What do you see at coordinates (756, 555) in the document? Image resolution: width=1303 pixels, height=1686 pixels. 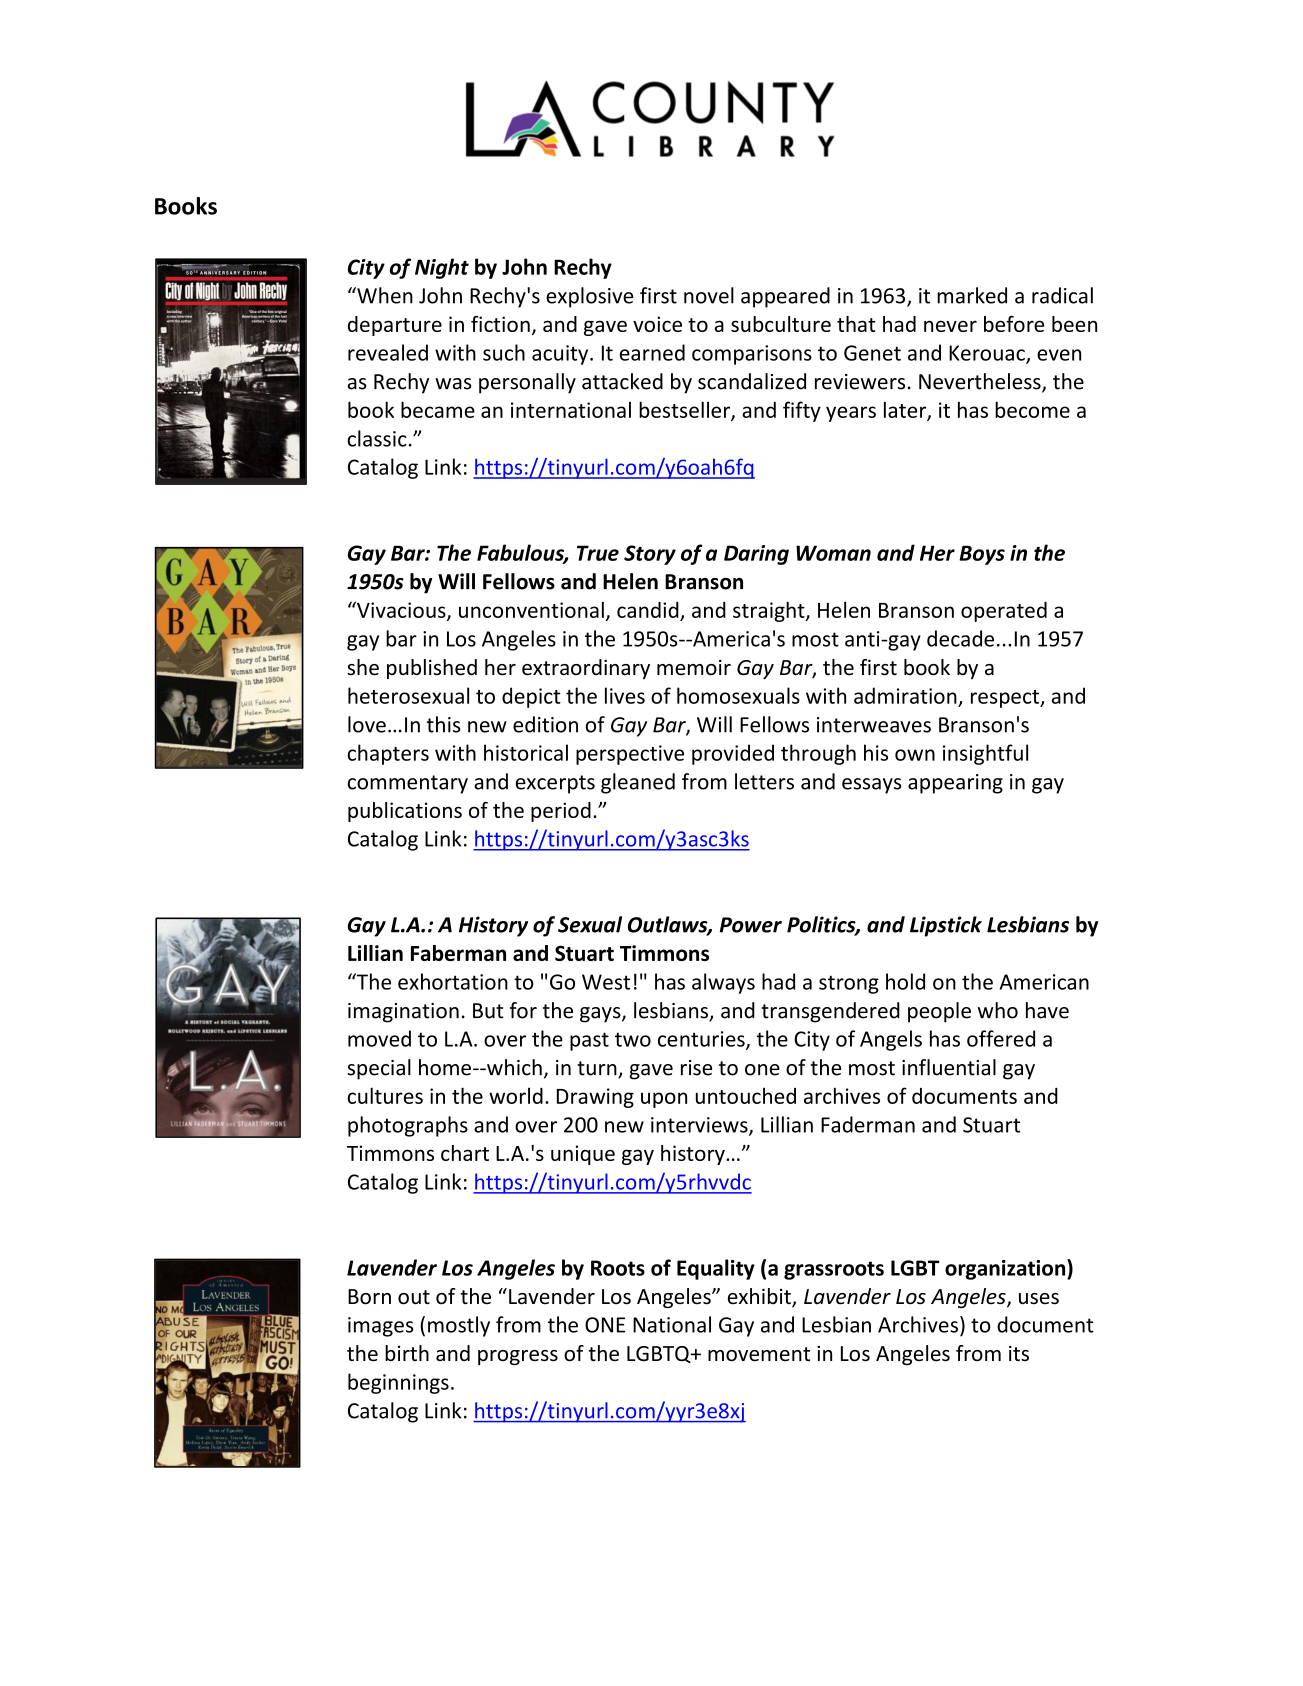 I see `Daring` at bounding box center [756, 555].
